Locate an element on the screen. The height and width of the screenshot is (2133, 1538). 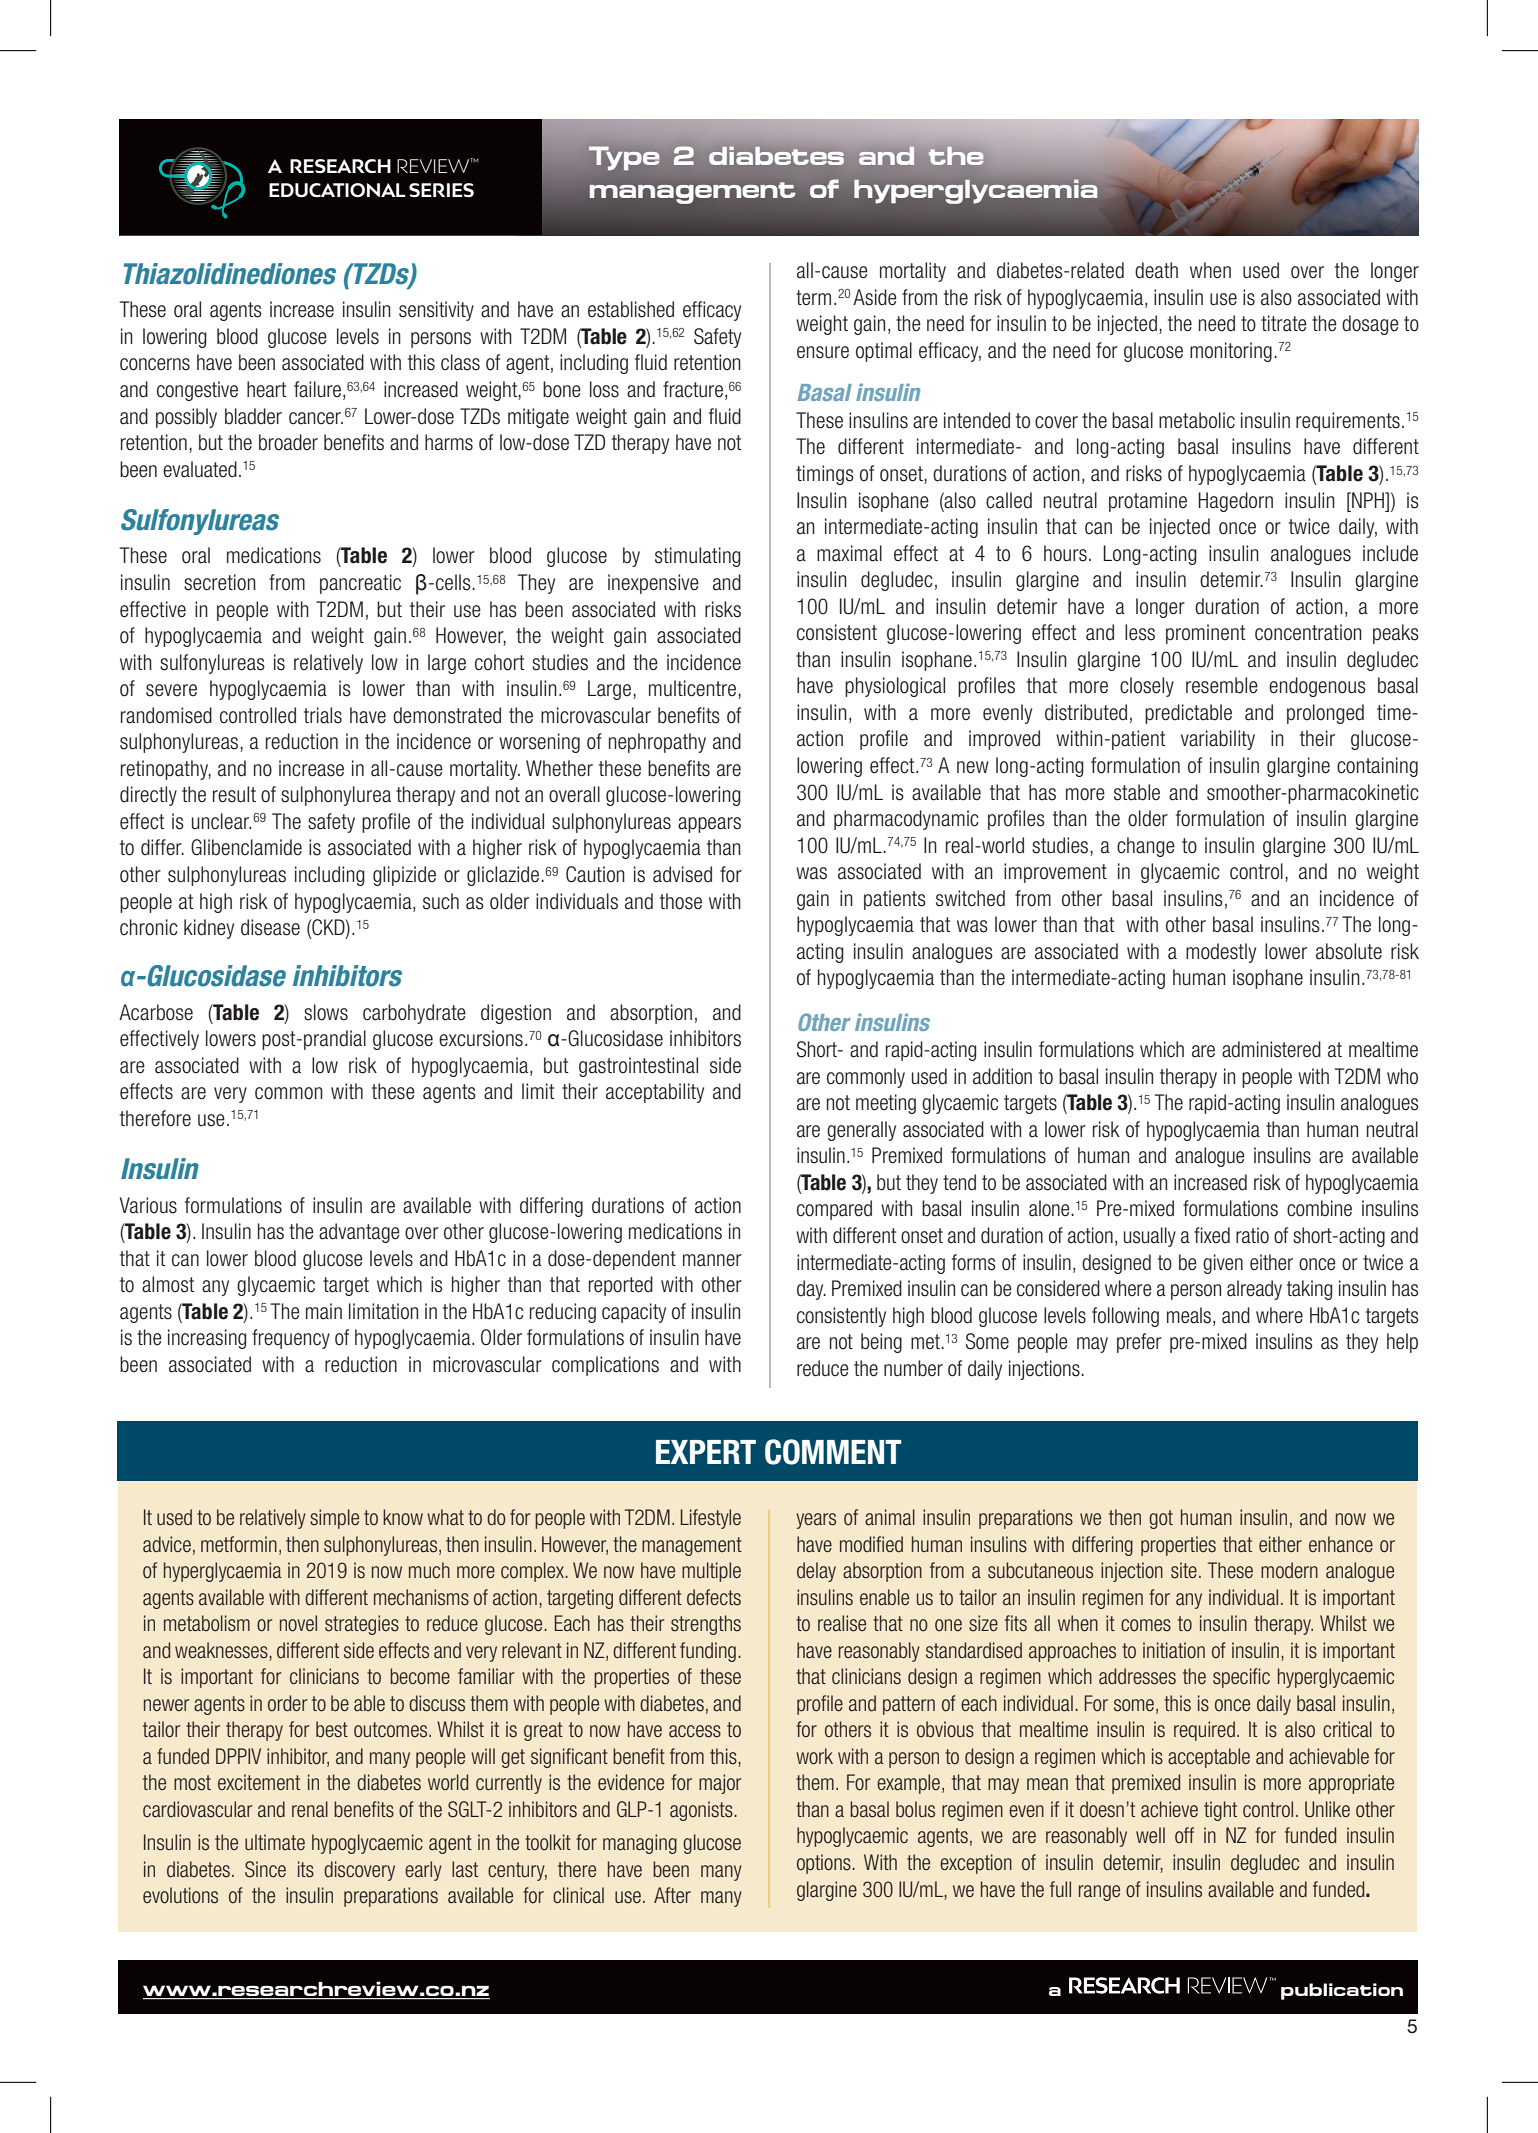
Since is located at coordinates (265, 1869).
